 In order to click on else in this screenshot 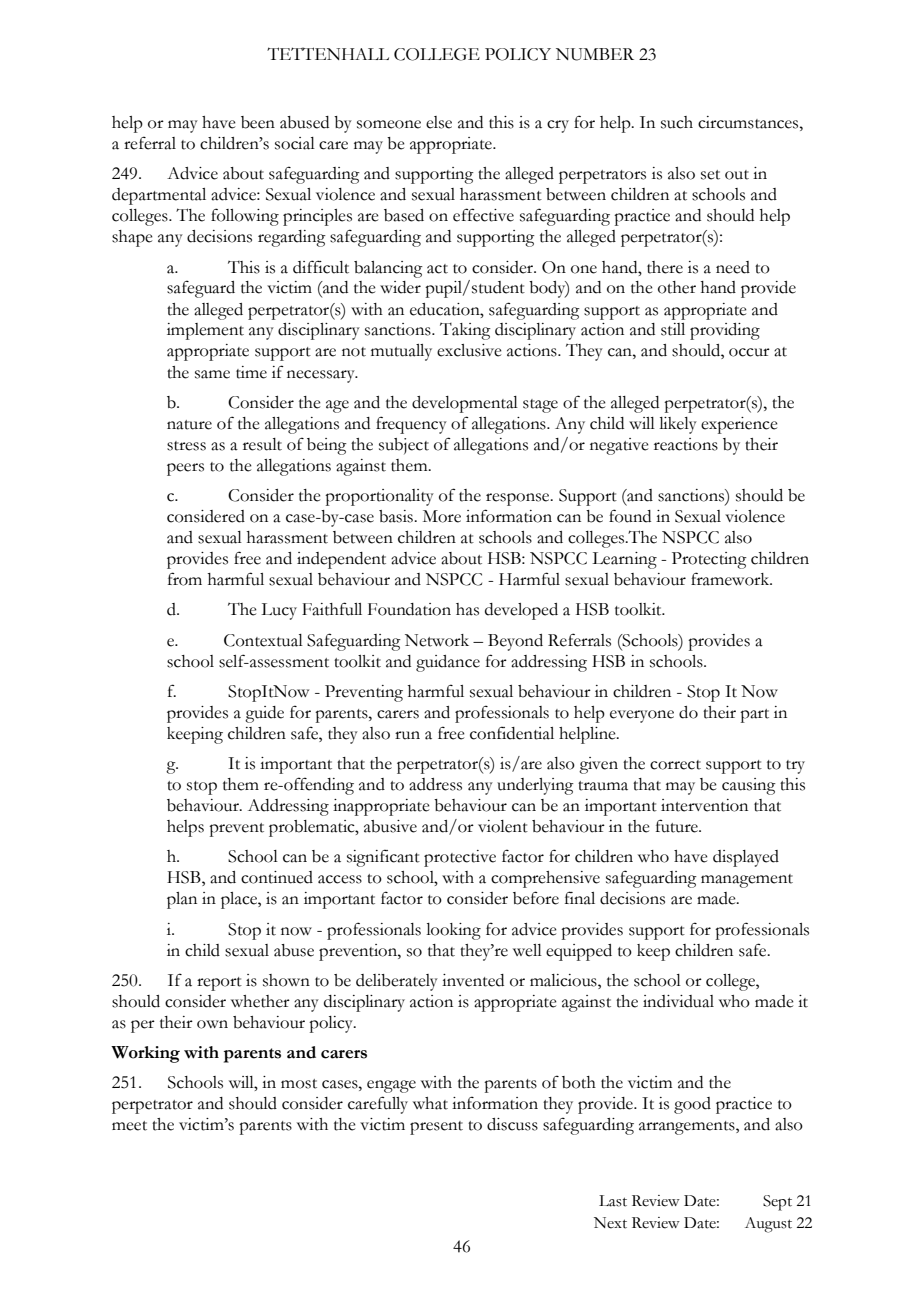, I will do `click(439, 122)`.
